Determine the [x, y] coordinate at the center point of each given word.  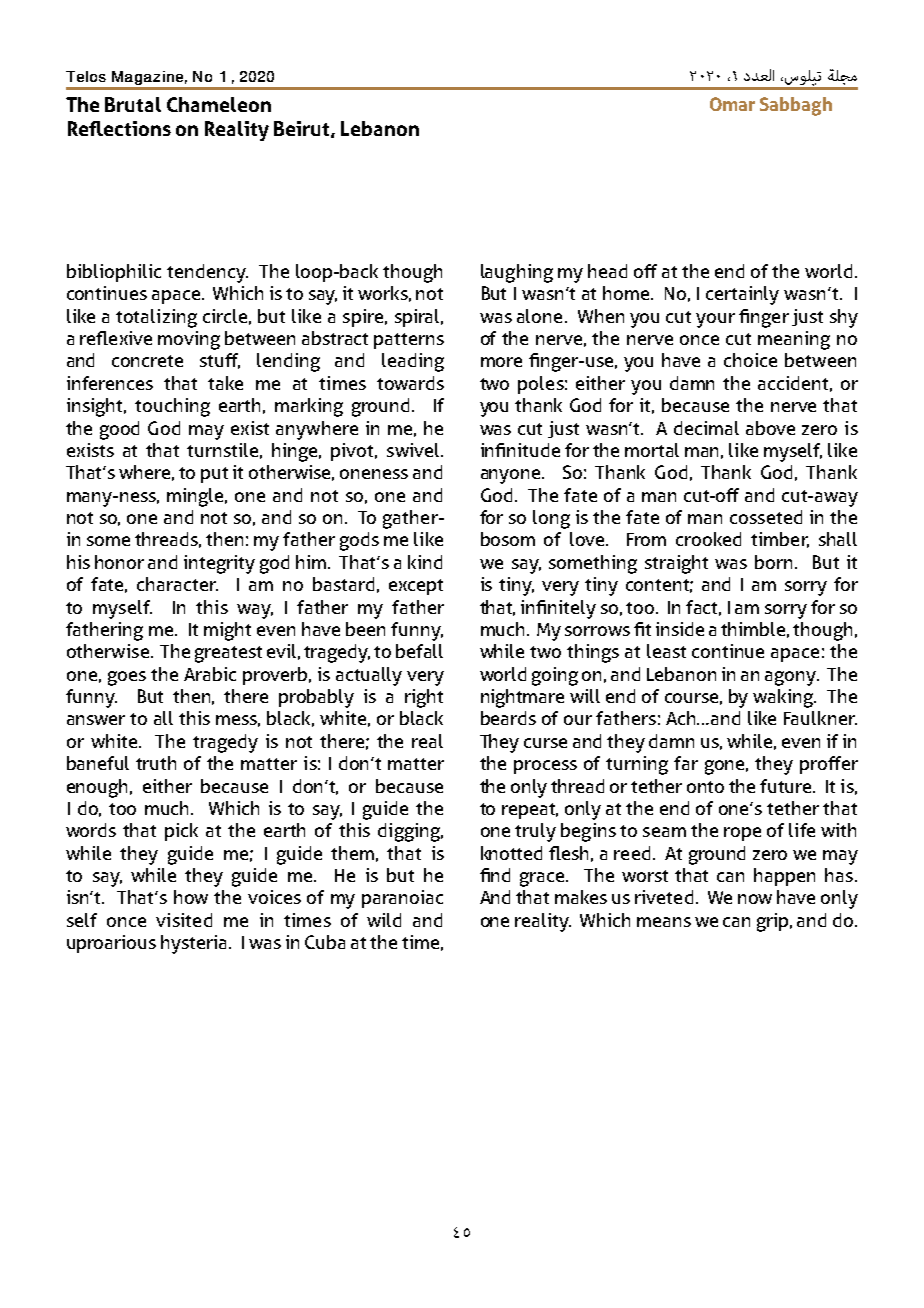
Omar [732, 104]
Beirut [303, 129]
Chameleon [219, 104]
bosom [508, 539]
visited [184, 920]
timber [780, 540]
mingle [197, 497]
